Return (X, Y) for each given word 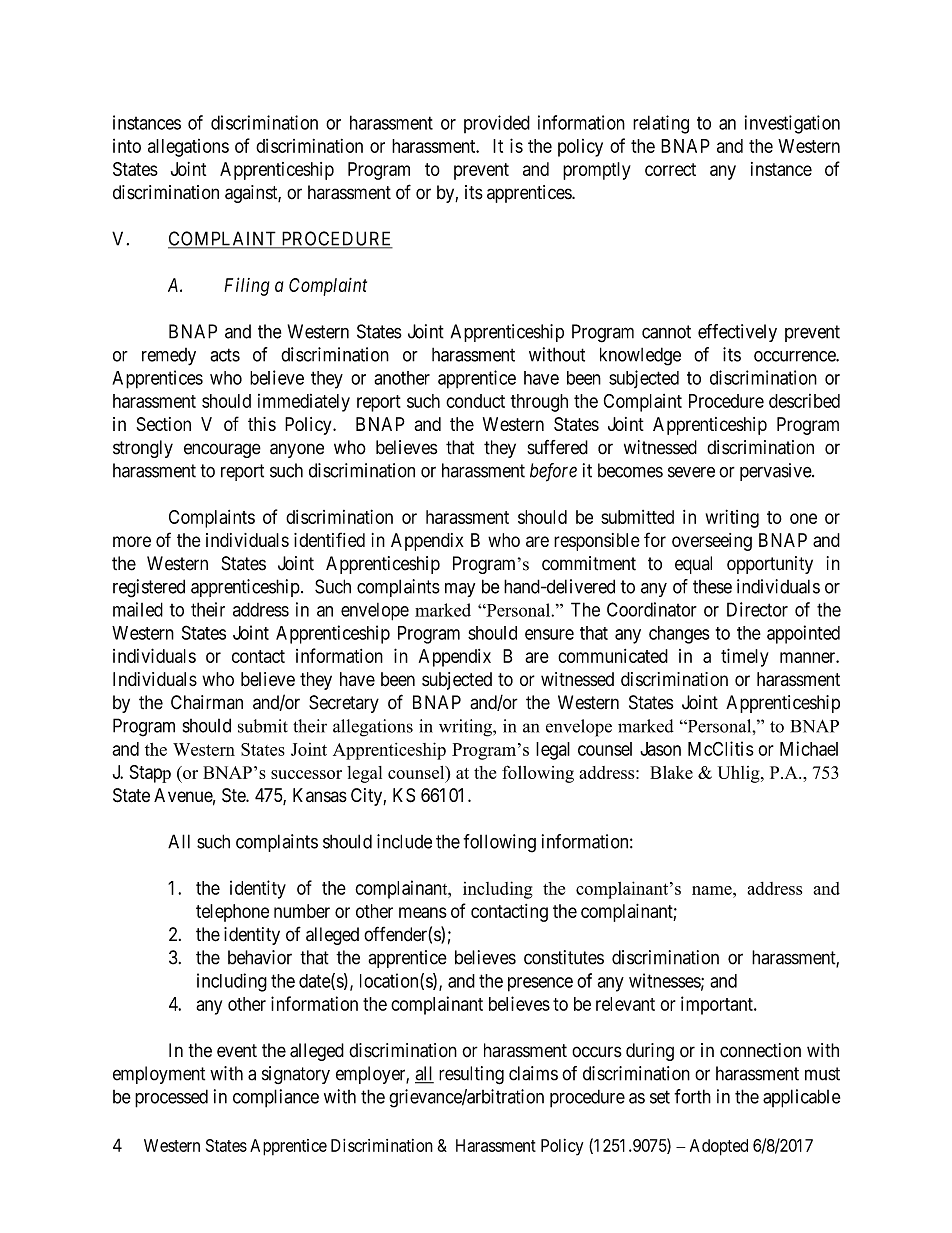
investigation (792, 124)
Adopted (719, 1147)
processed (171, 1098)
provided (497, 124)
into (127, 146)
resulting (471, 1075)
